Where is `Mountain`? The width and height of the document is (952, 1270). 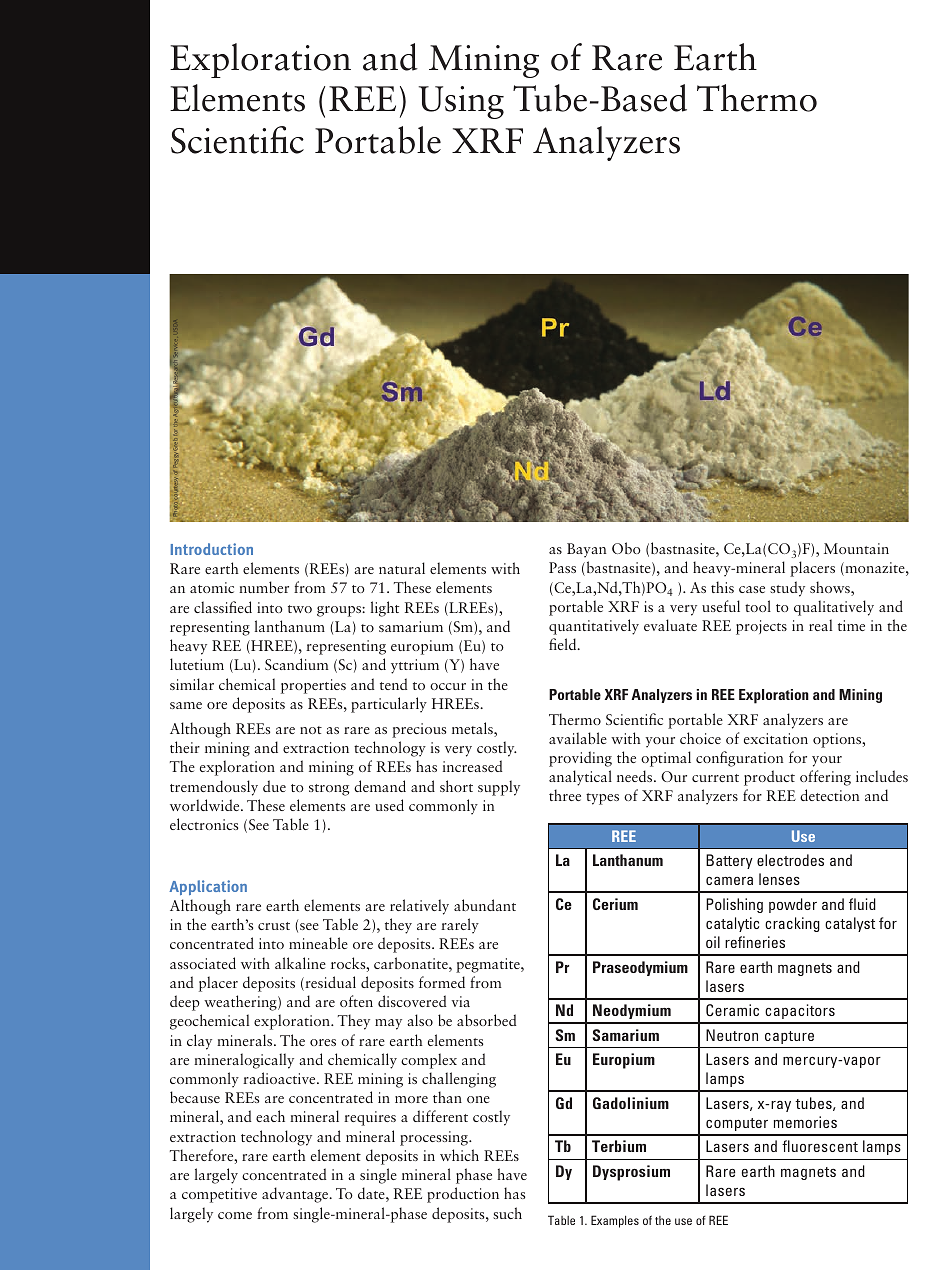
Mountain is located at coordinates (856, 548).
